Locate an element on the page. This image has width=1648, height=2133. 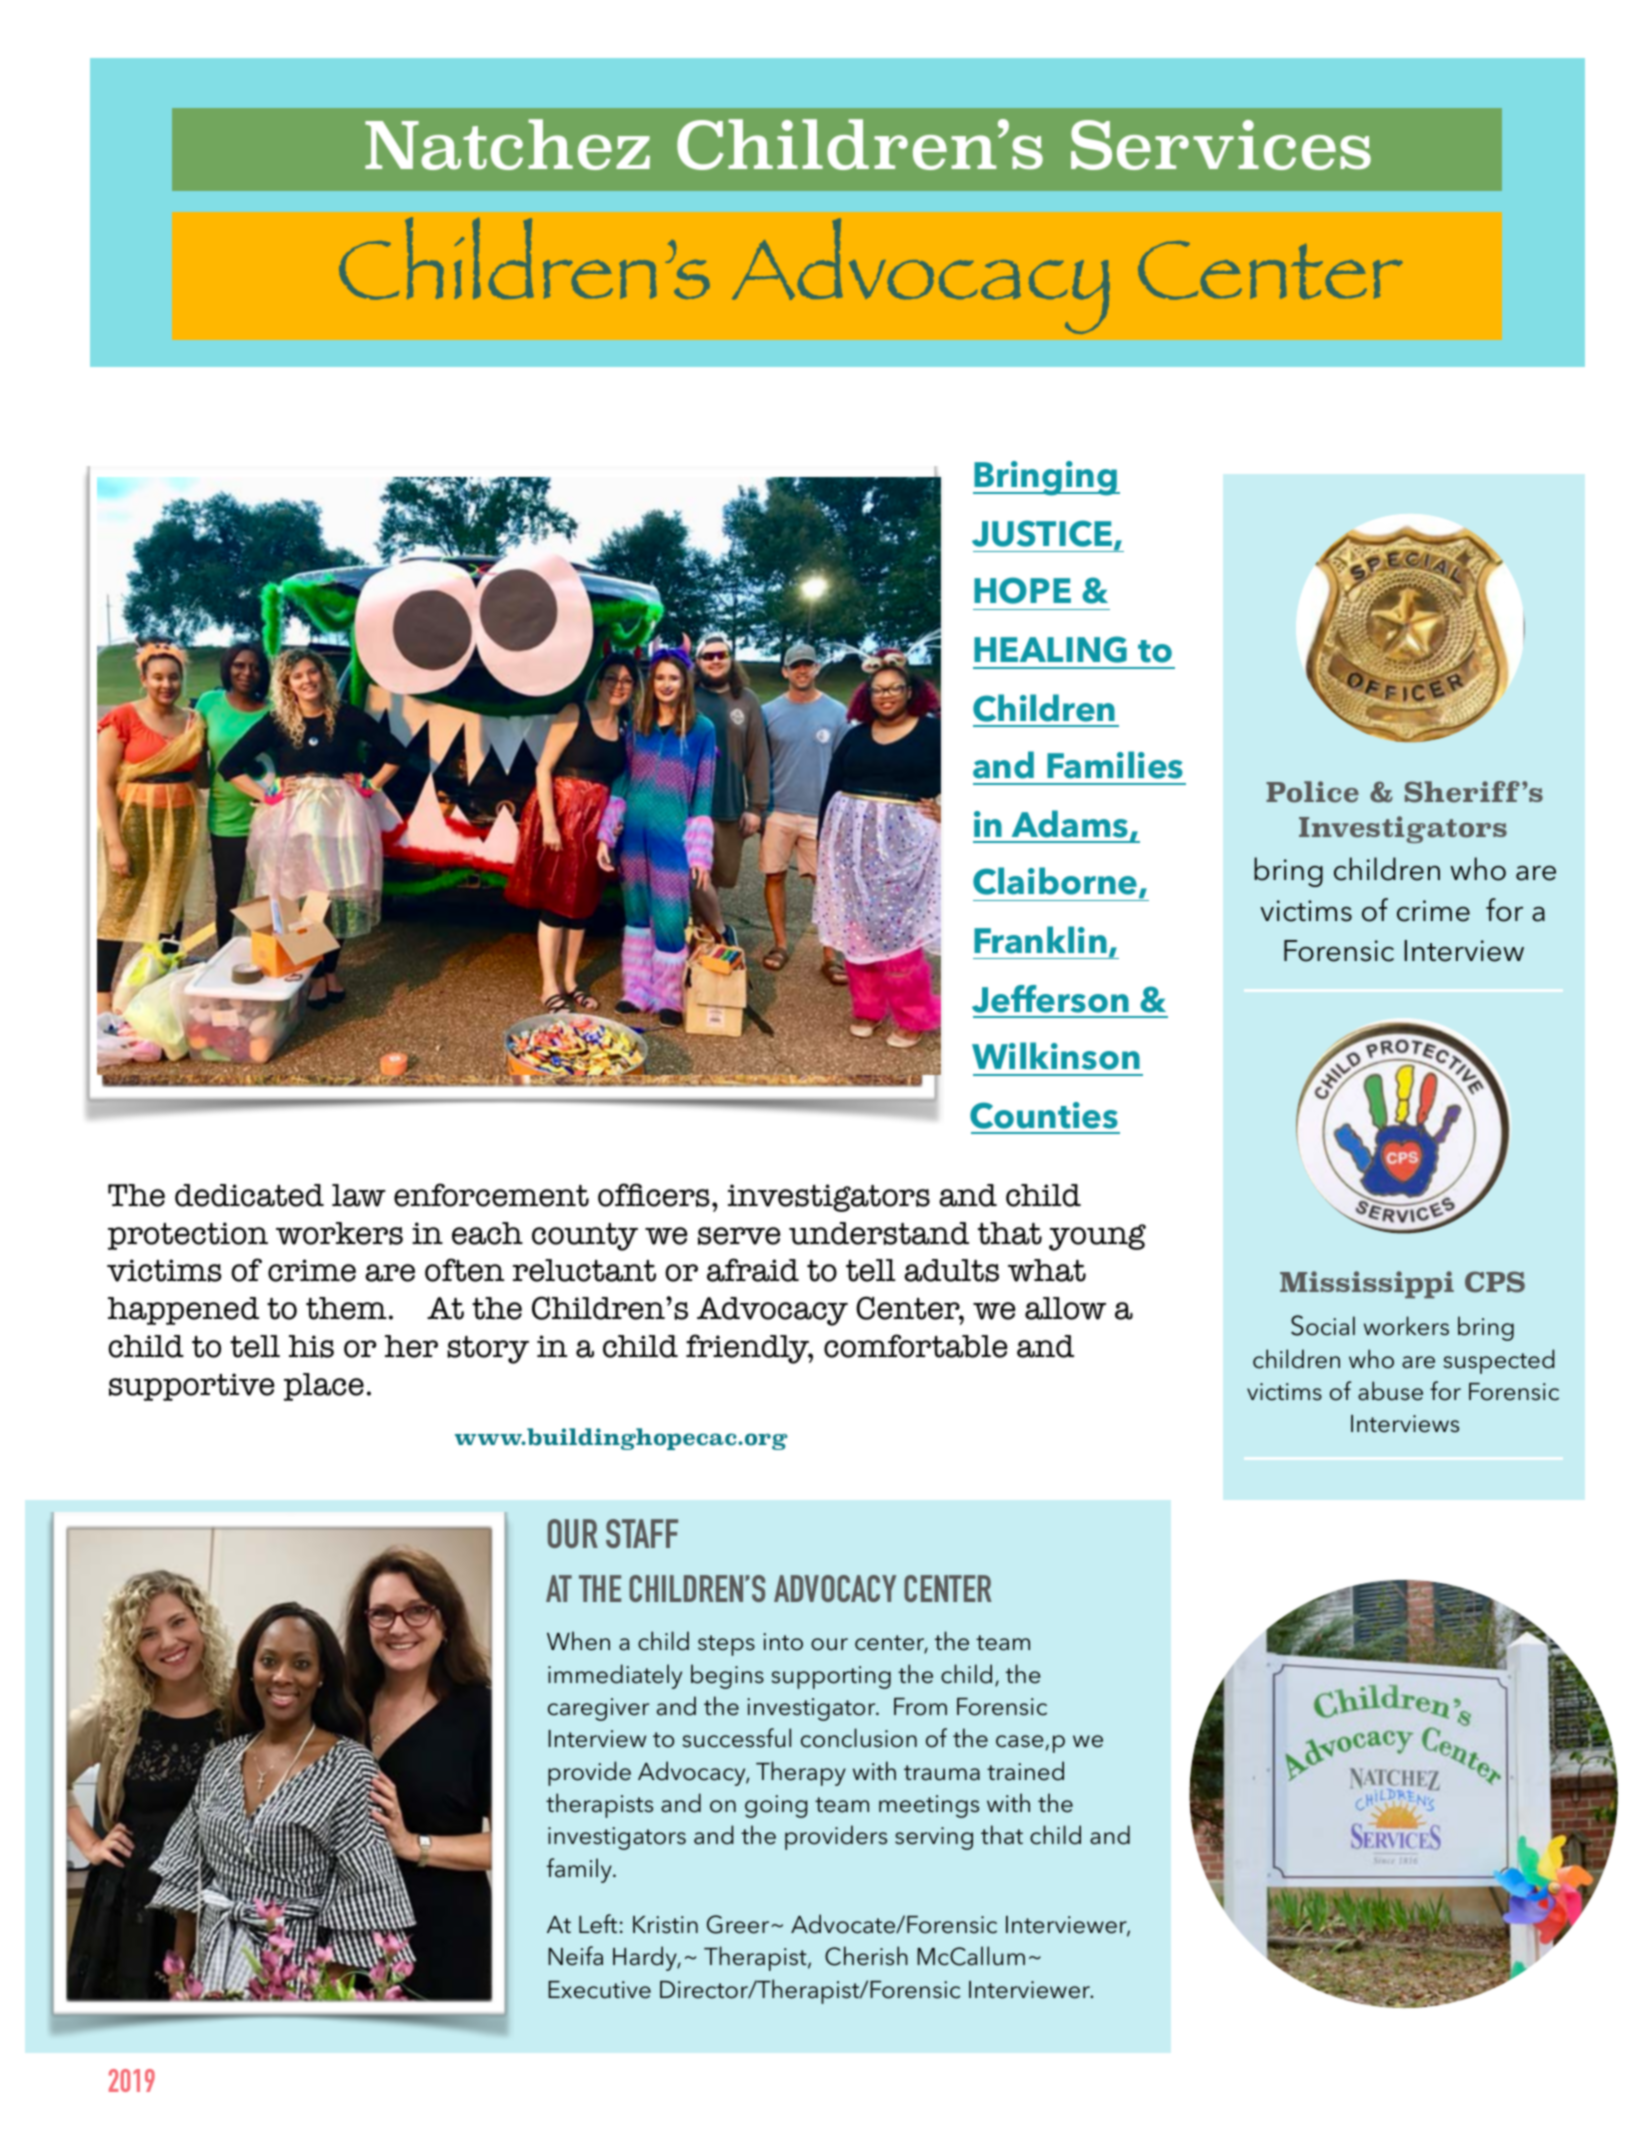
family is located at coordinates (580, 1870).
